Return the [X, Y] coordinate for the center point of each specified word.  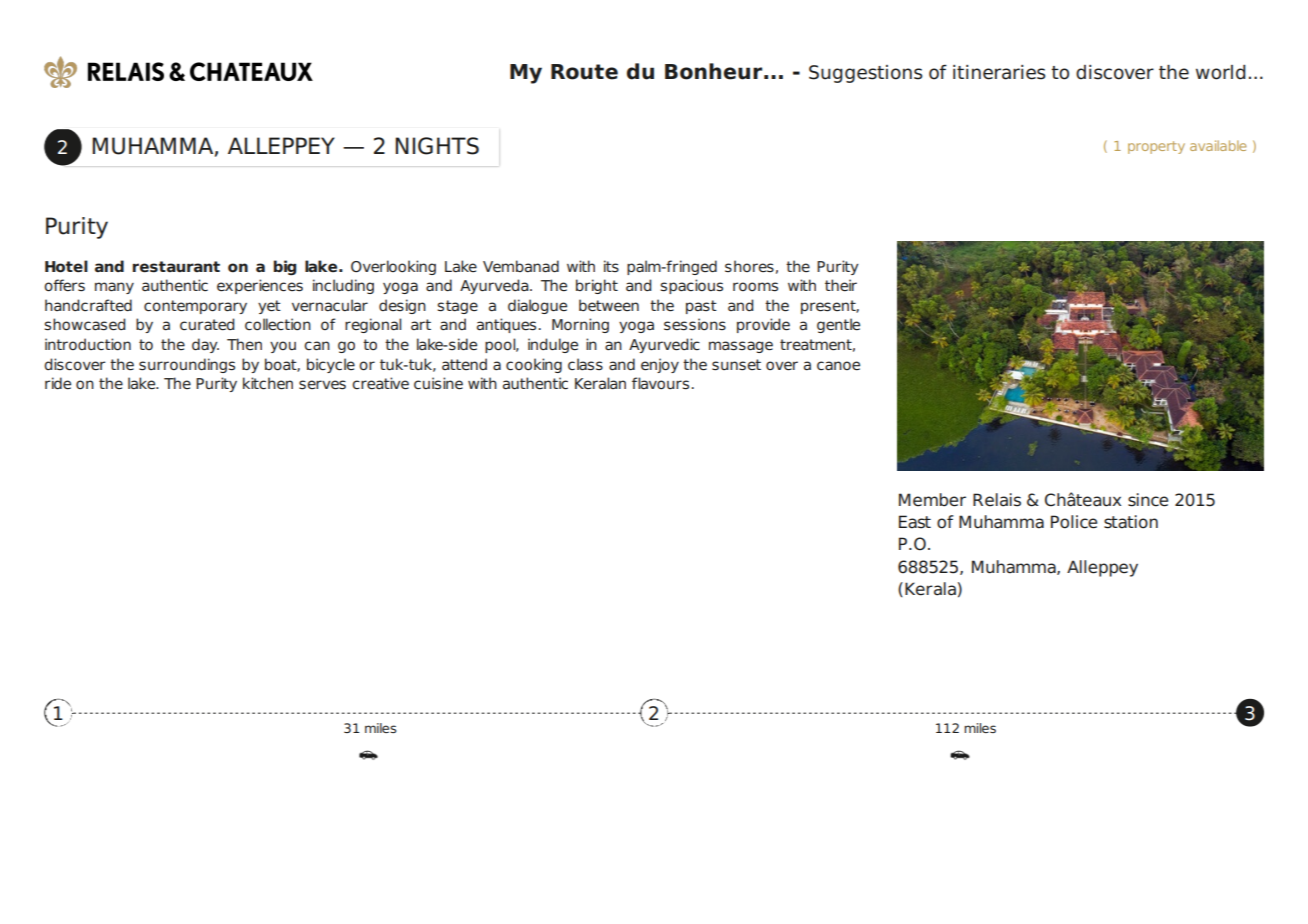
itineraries [999, 72]
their [841, 285]
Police [1074, 522]
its [611, 266]
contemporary [195, 307]
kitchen [268, 383]
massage [741, 347]
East [915, 522]
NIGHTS [437, 146]
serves [322, 385]
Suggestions [866, 74]
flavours [660, 383]
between [609, 305]
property [1156, 147]
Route [584, 72]
